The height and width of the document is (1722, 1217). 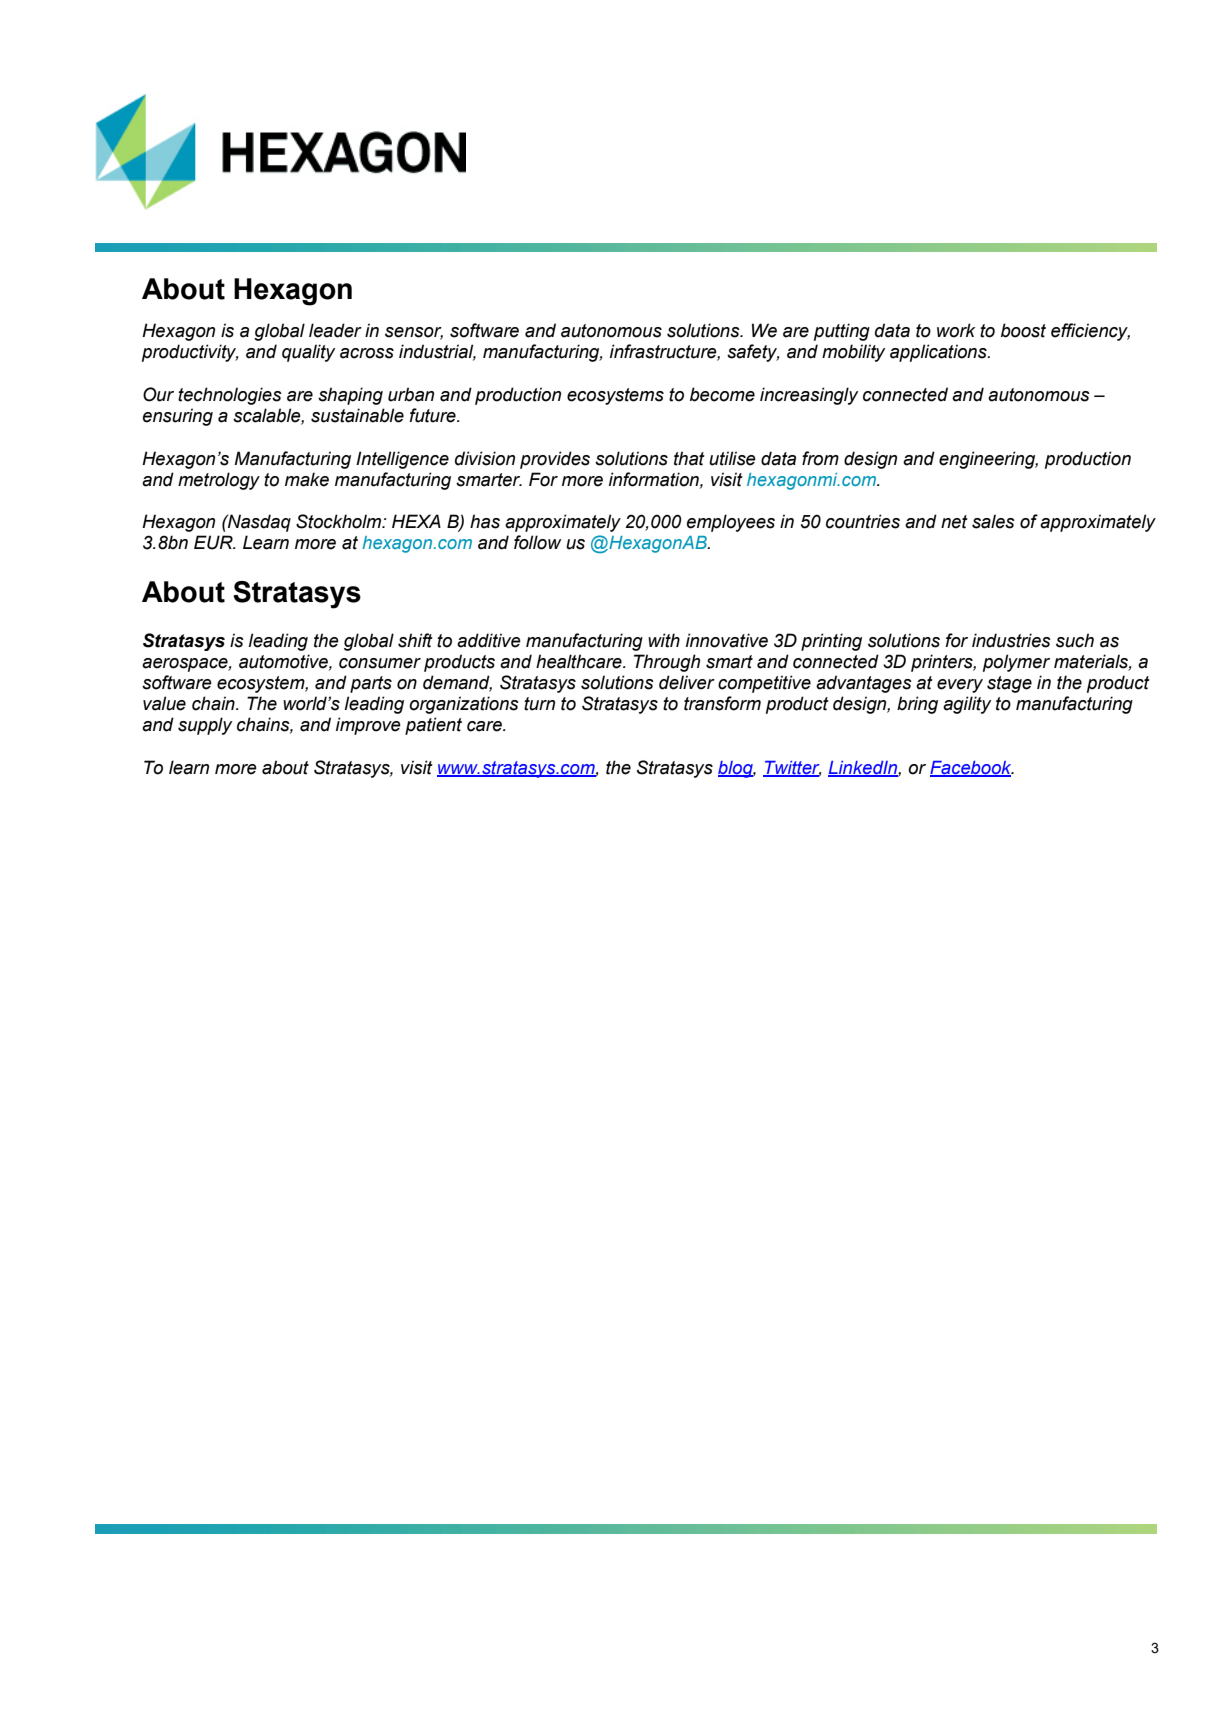 What do you see at coordinates (214, 542) in the document?
I see `EUR` at bounding box center [214, 542].
